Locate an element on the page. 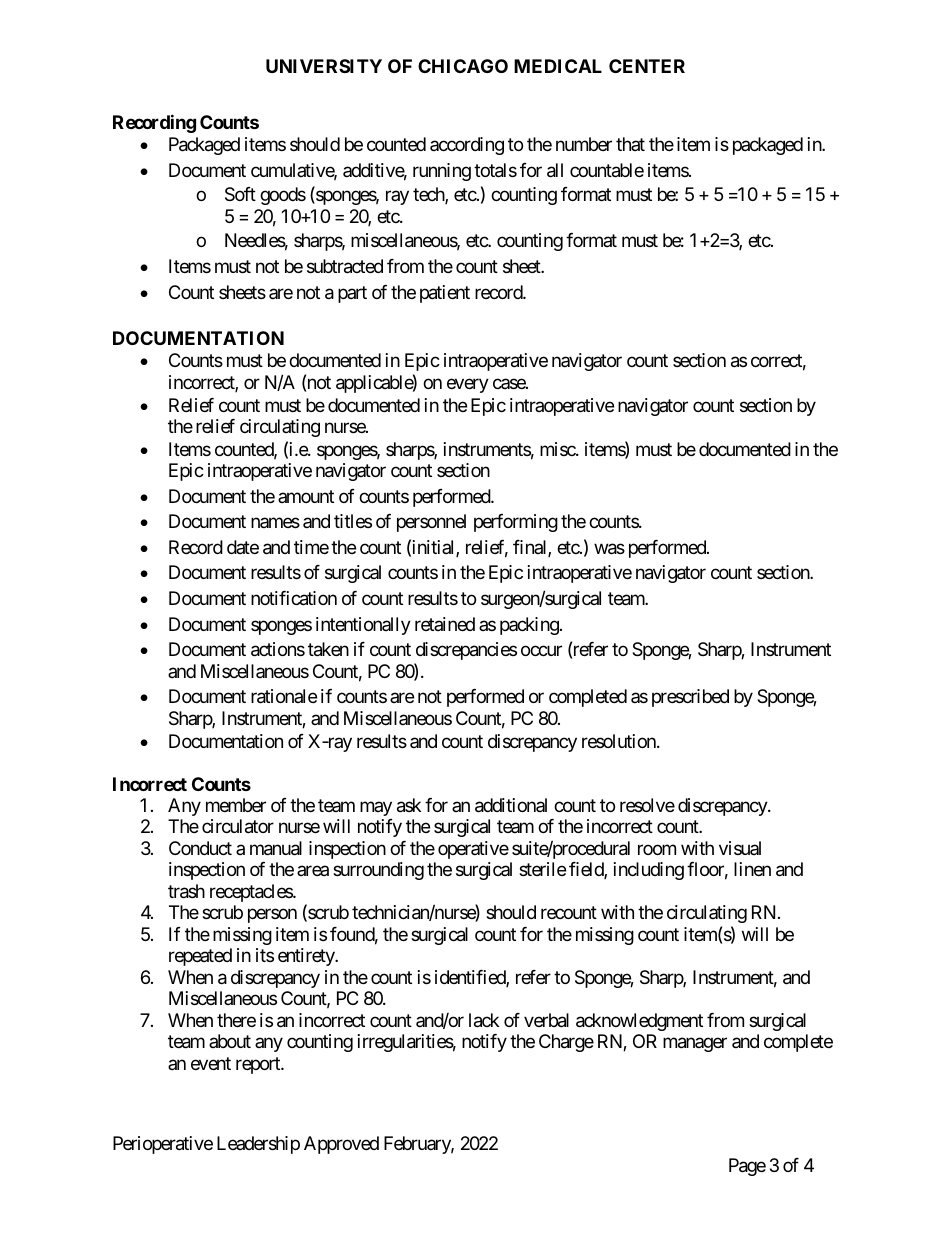  retained is located at coordinates (445, 624).
